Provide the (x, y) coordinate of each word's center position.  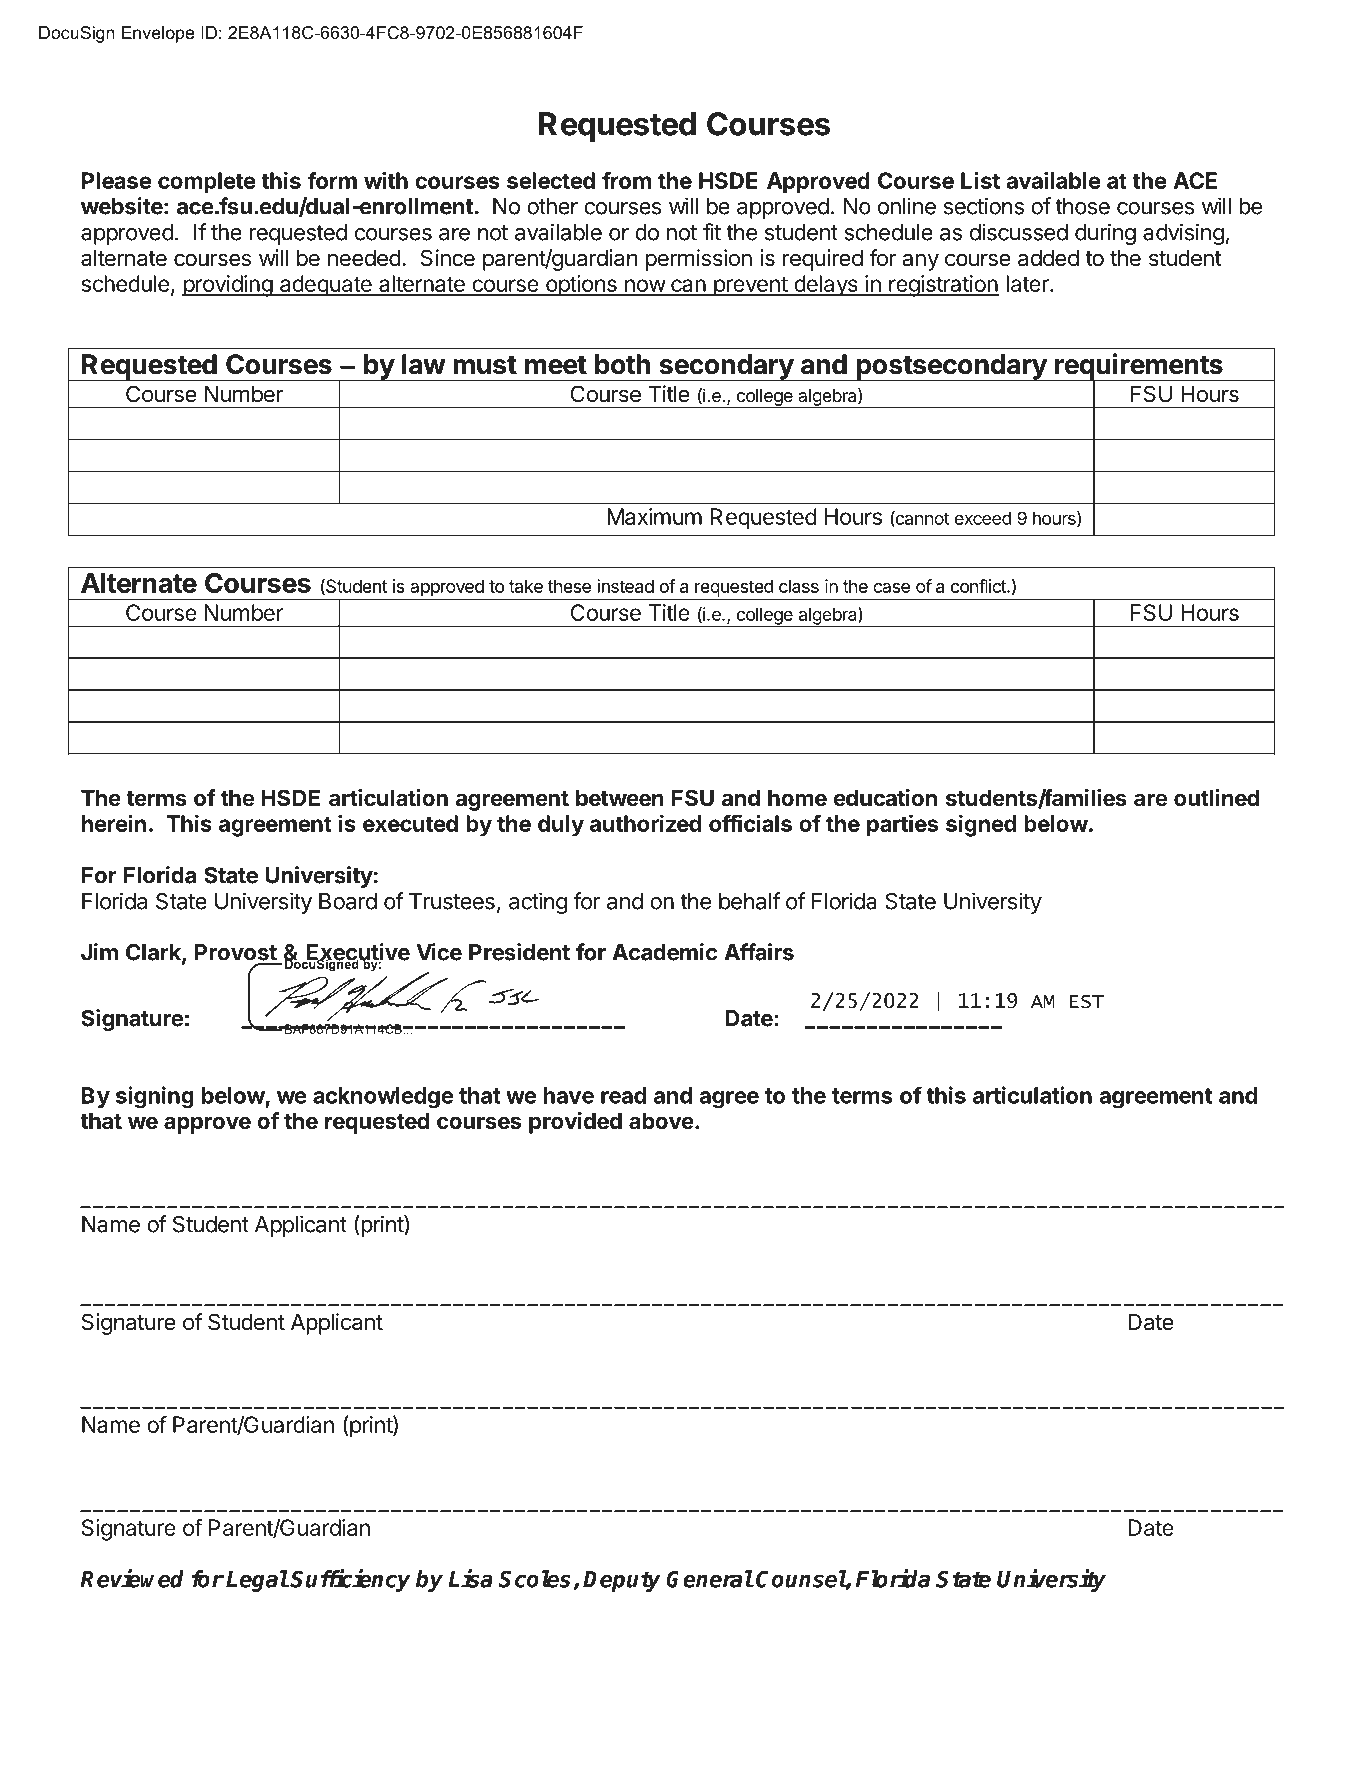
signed (981, 825)
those (1082, 206)
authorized (645, 823)
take (526, 586)
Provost (236, 952)
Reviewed (132, 1578)
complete (207, 183)
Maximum (654, 516)
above (661, 1121)
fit (712, 232)
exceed (983, 518)
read (623, 1095)
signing (155, 1097)
